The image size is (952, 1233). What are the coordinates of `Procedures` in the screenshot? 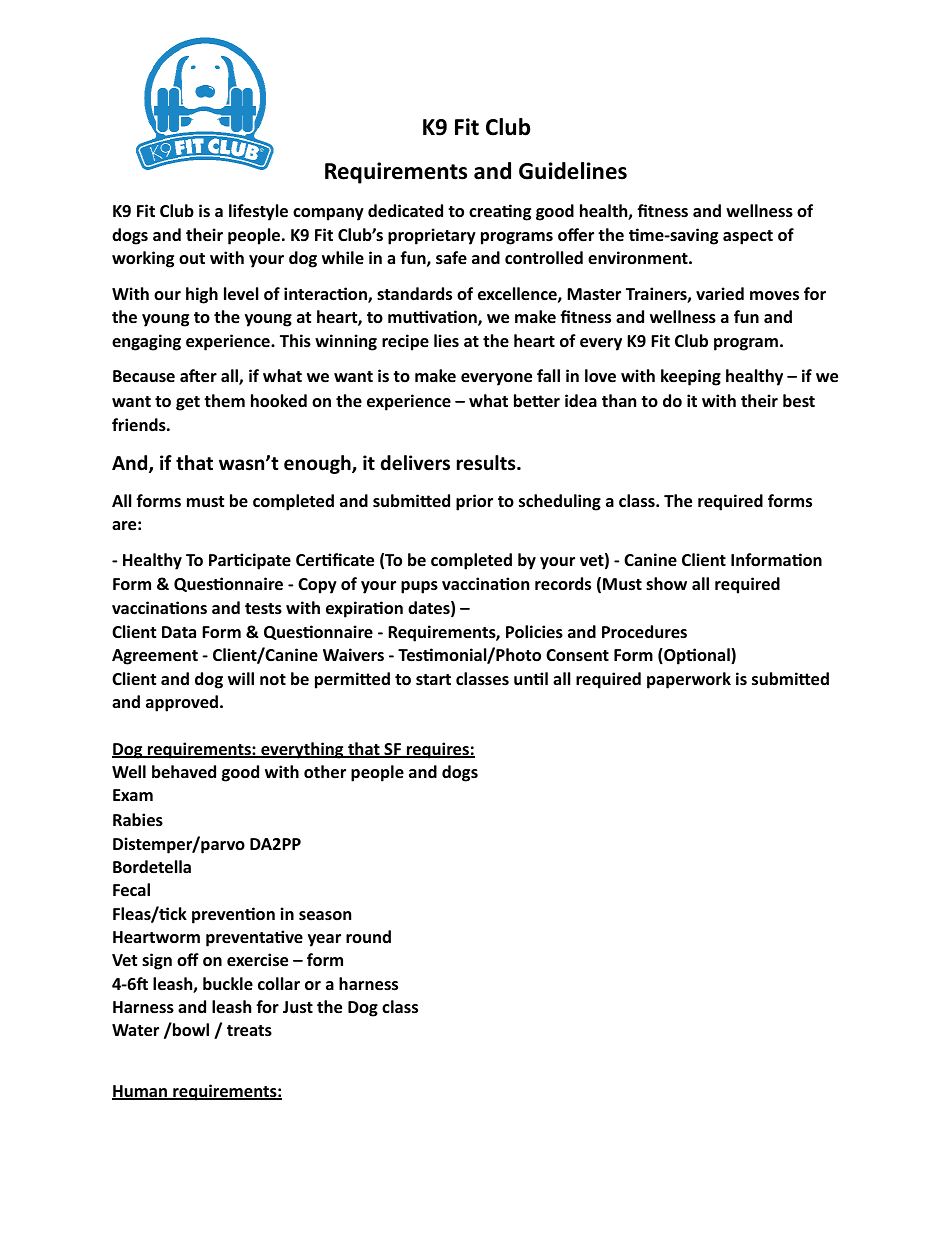 It's located at (644, 632).
